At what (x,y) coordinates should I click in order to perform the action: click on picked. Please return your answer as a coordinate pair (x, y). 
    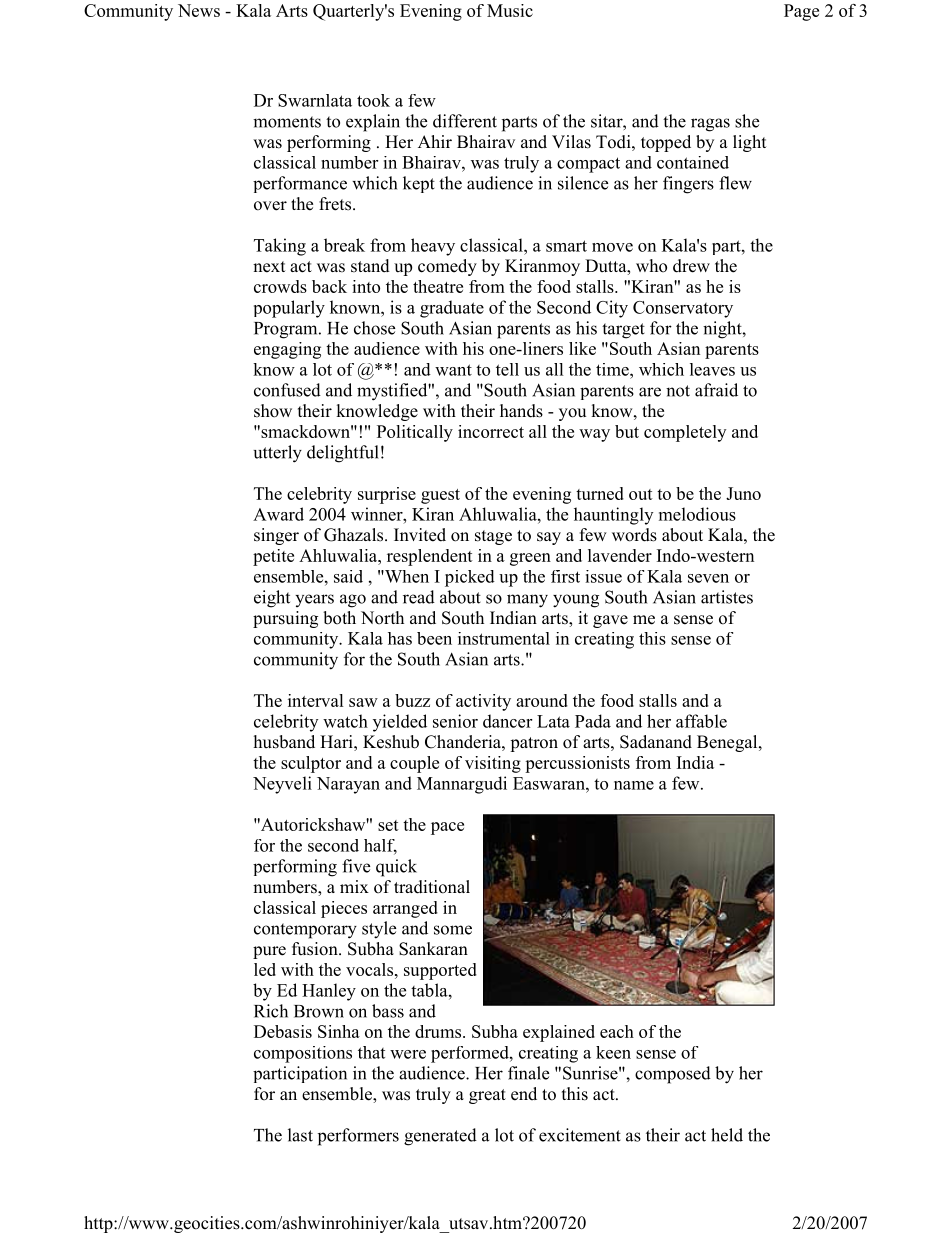
    Looking at the image, I should click on (470, 578).
